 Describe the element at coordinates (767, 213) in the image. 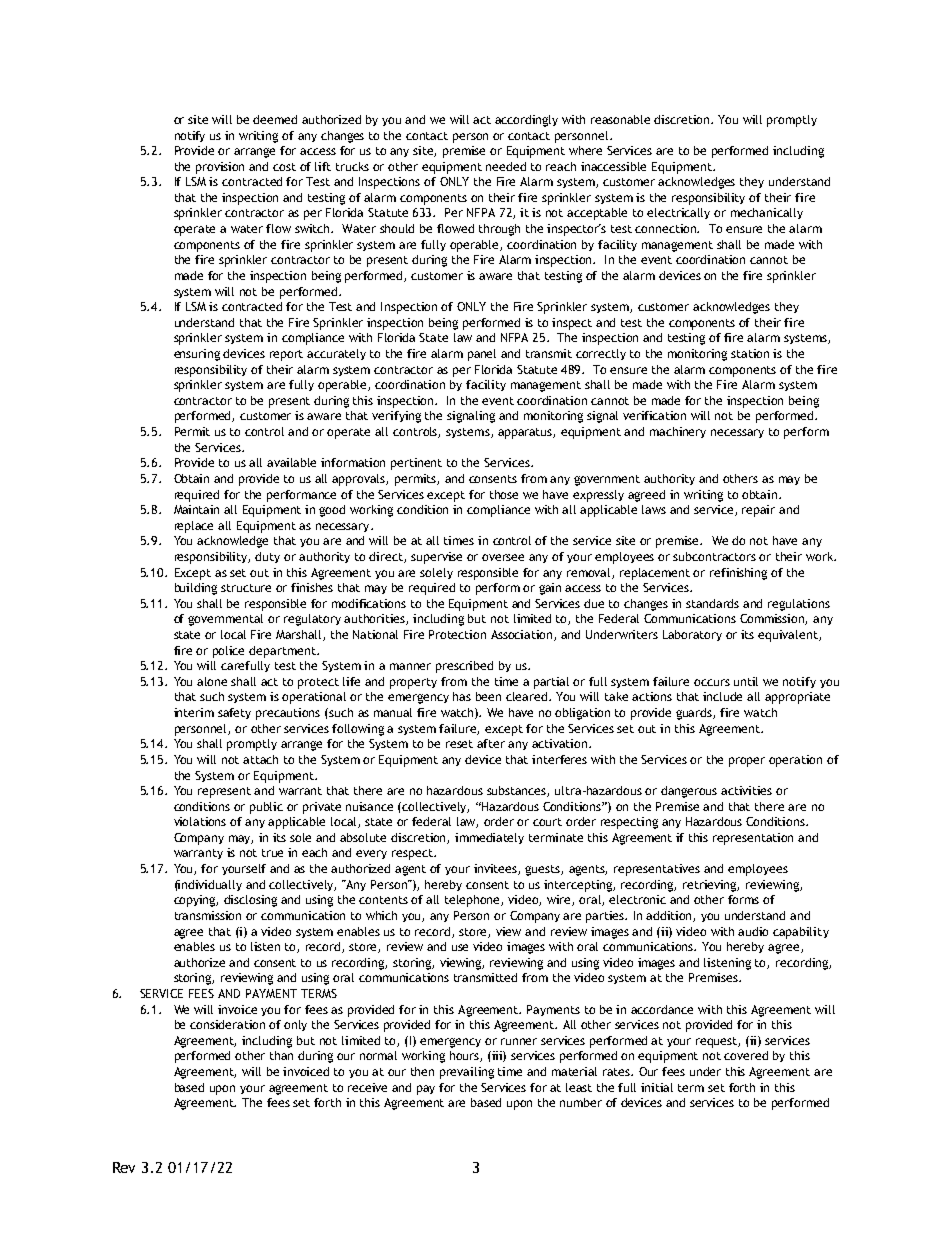

I see `mechanically` at that location.
